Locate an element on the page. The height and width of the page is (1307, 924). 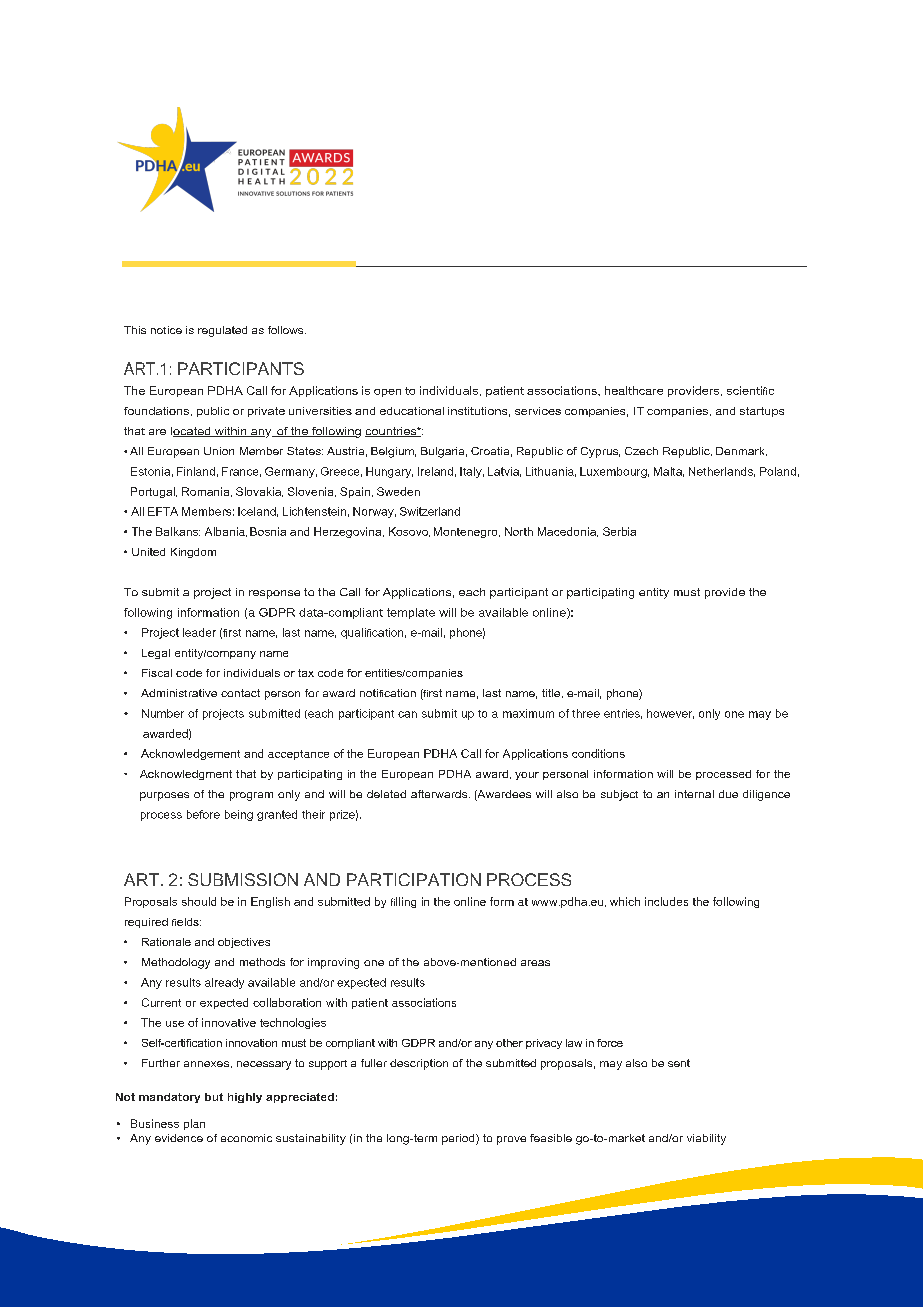
viability is located at coordinates (706, 1139).
